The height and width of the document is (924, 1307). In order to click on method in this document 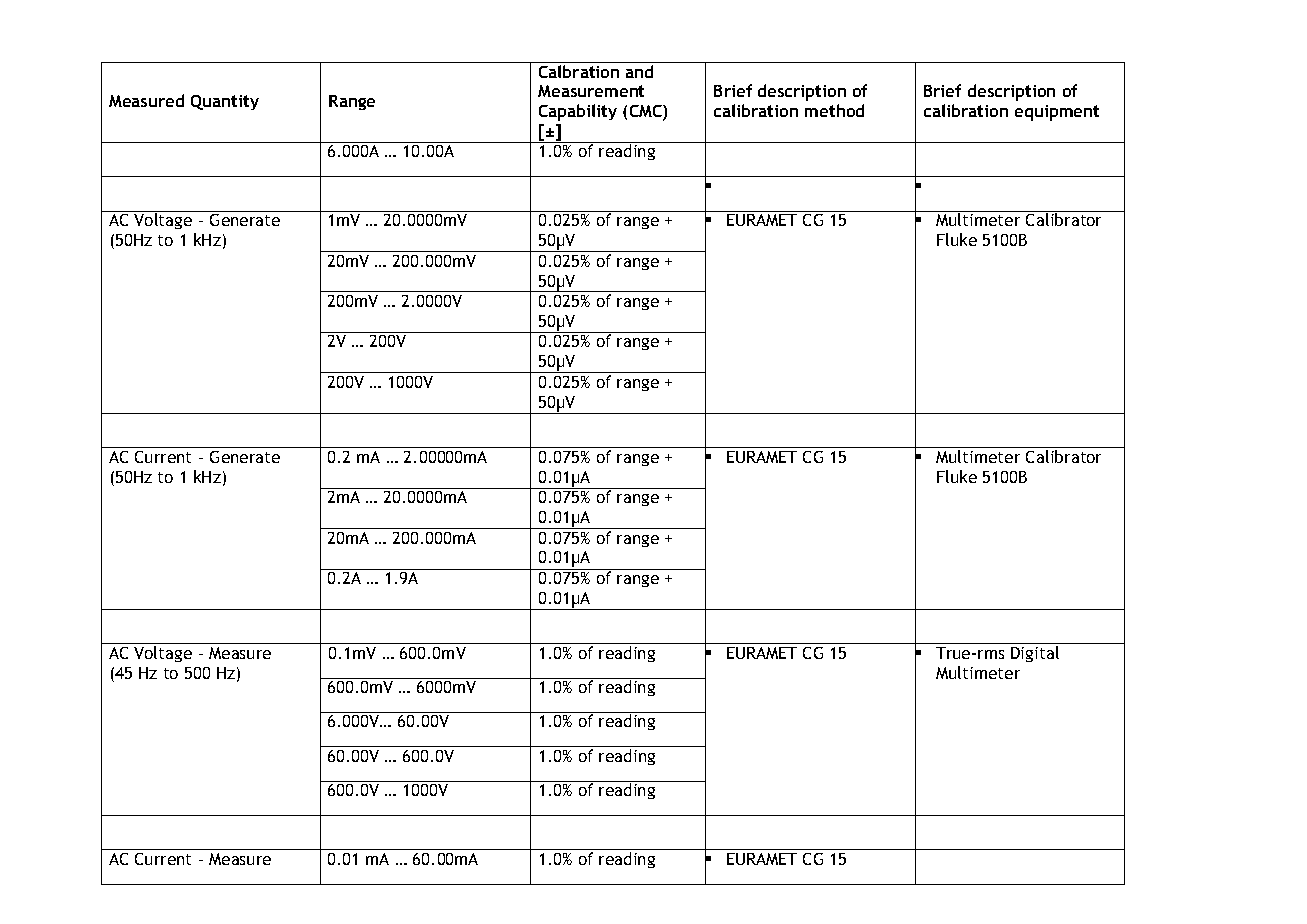, I will do `click(834, 110)`.
